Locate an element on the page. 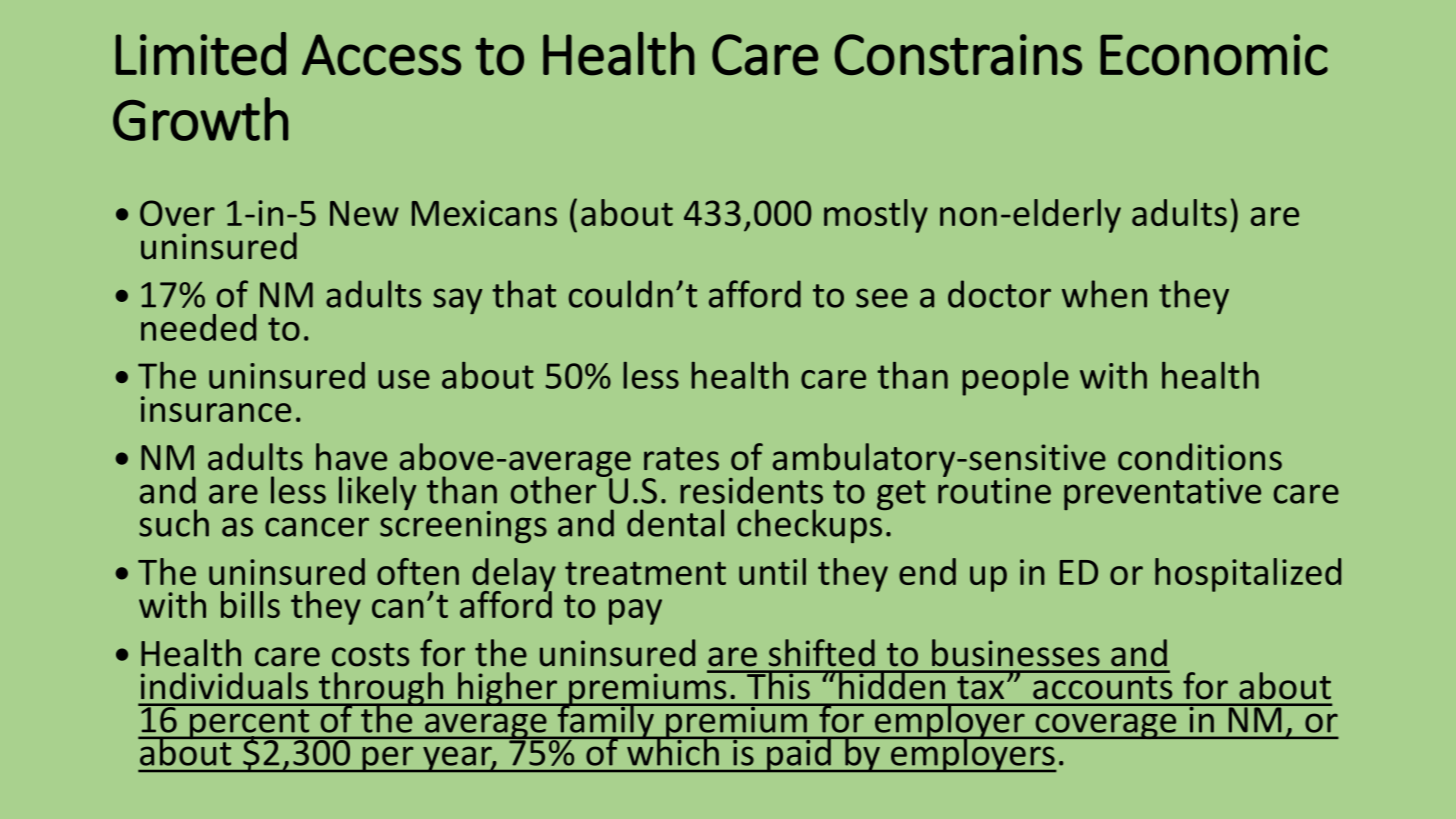  Constrains is located at coordinates (958, 55).
